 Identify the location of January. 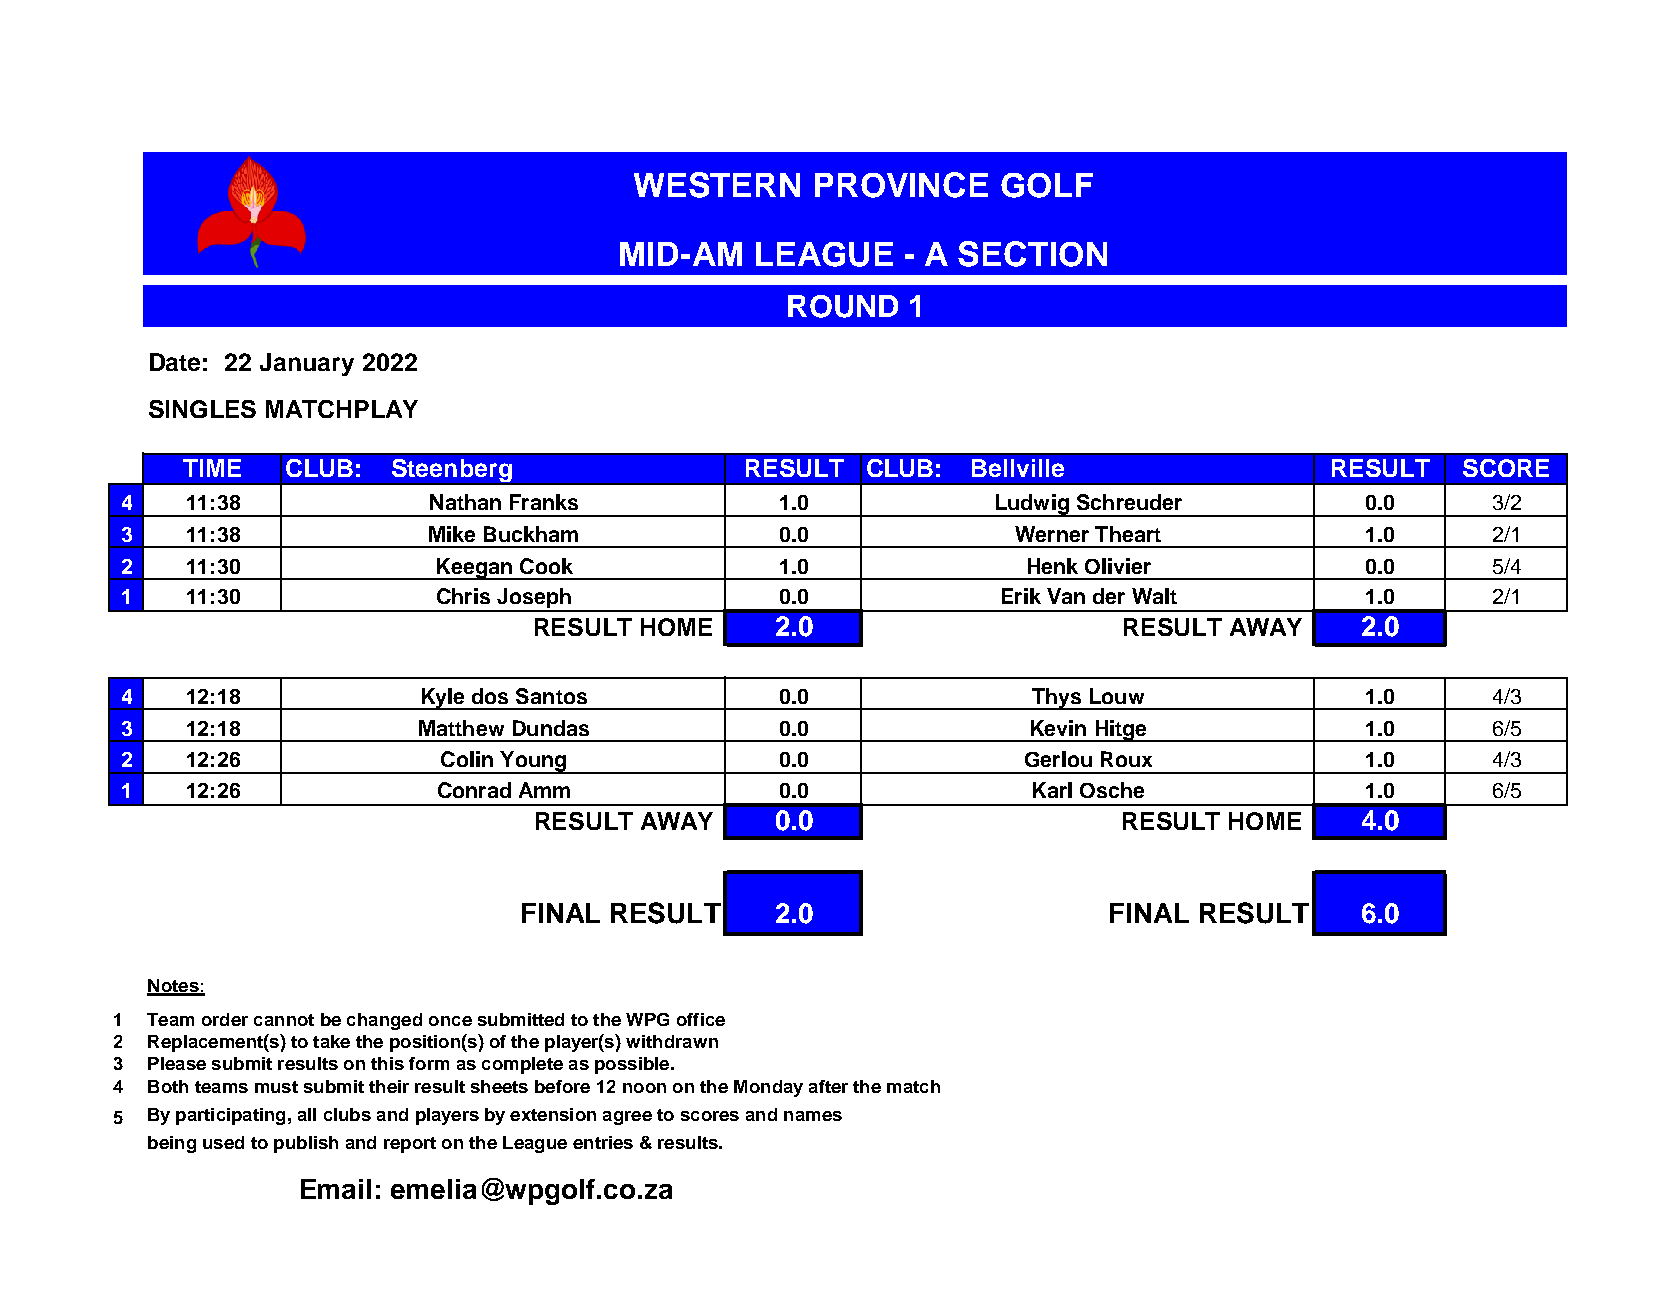
(307, 364).
